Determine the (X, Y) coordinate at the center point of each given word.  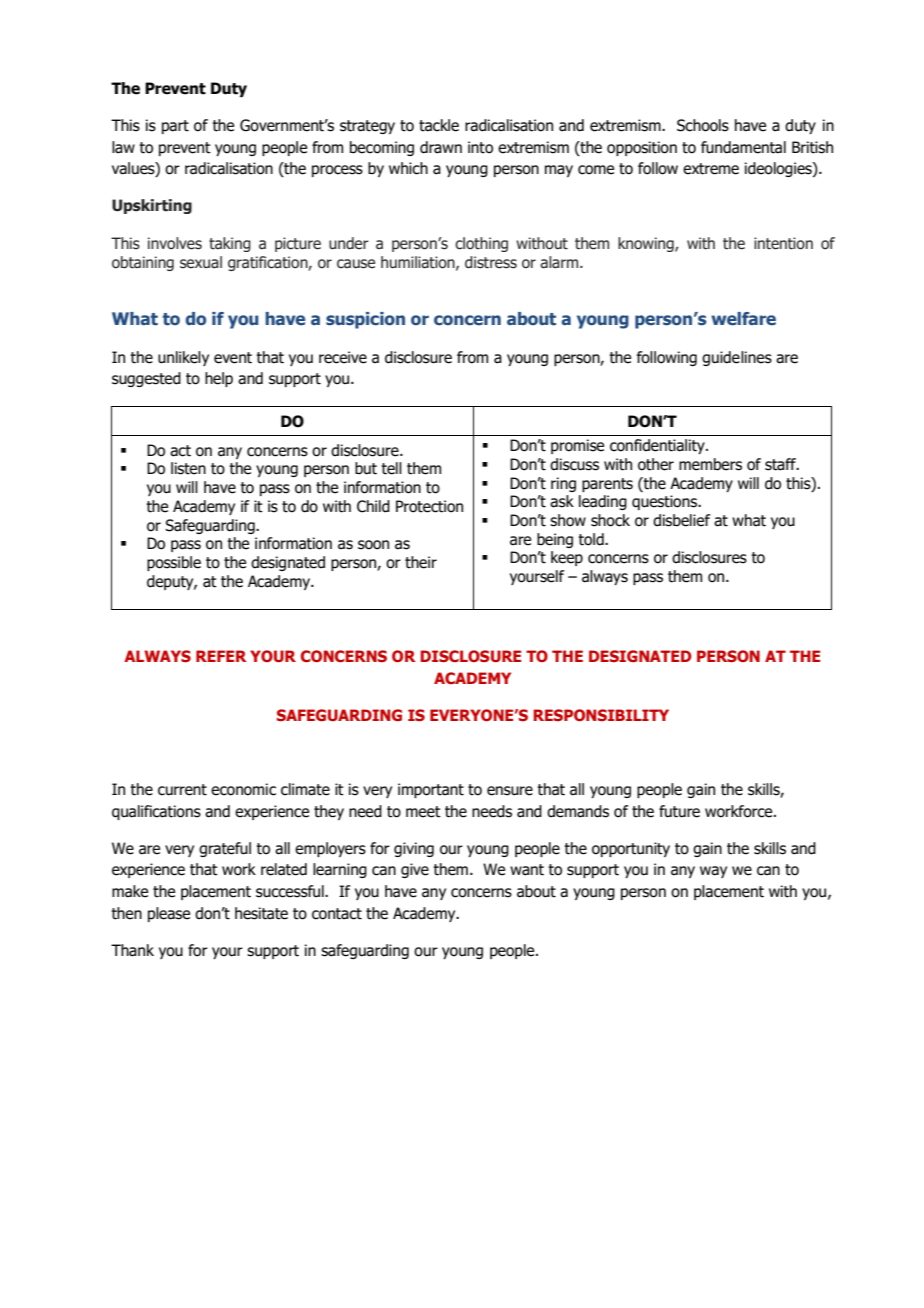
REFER (221, 656)
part (175, 127)
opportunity (631, 849)
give (415, 870)
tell (391, 468)
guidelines (737, 358)
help (219, 379)
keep (567, 558)
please (169, 914)
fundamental (743, 147)
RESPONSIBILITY (601, 715)
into (480, 147)
